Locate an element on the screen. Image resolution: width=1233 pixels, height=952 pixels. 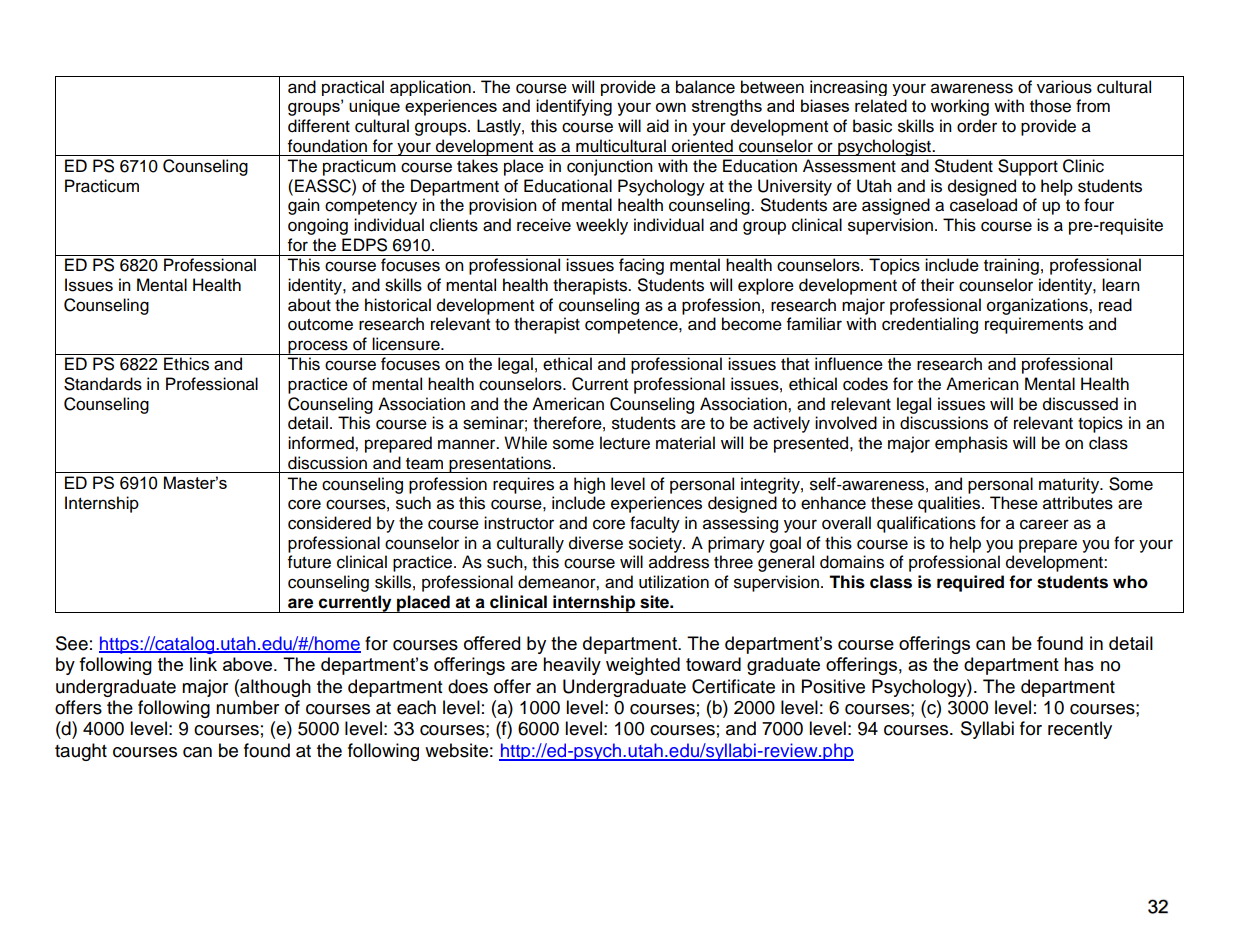
lecture is located at coordinates (625, 443).
